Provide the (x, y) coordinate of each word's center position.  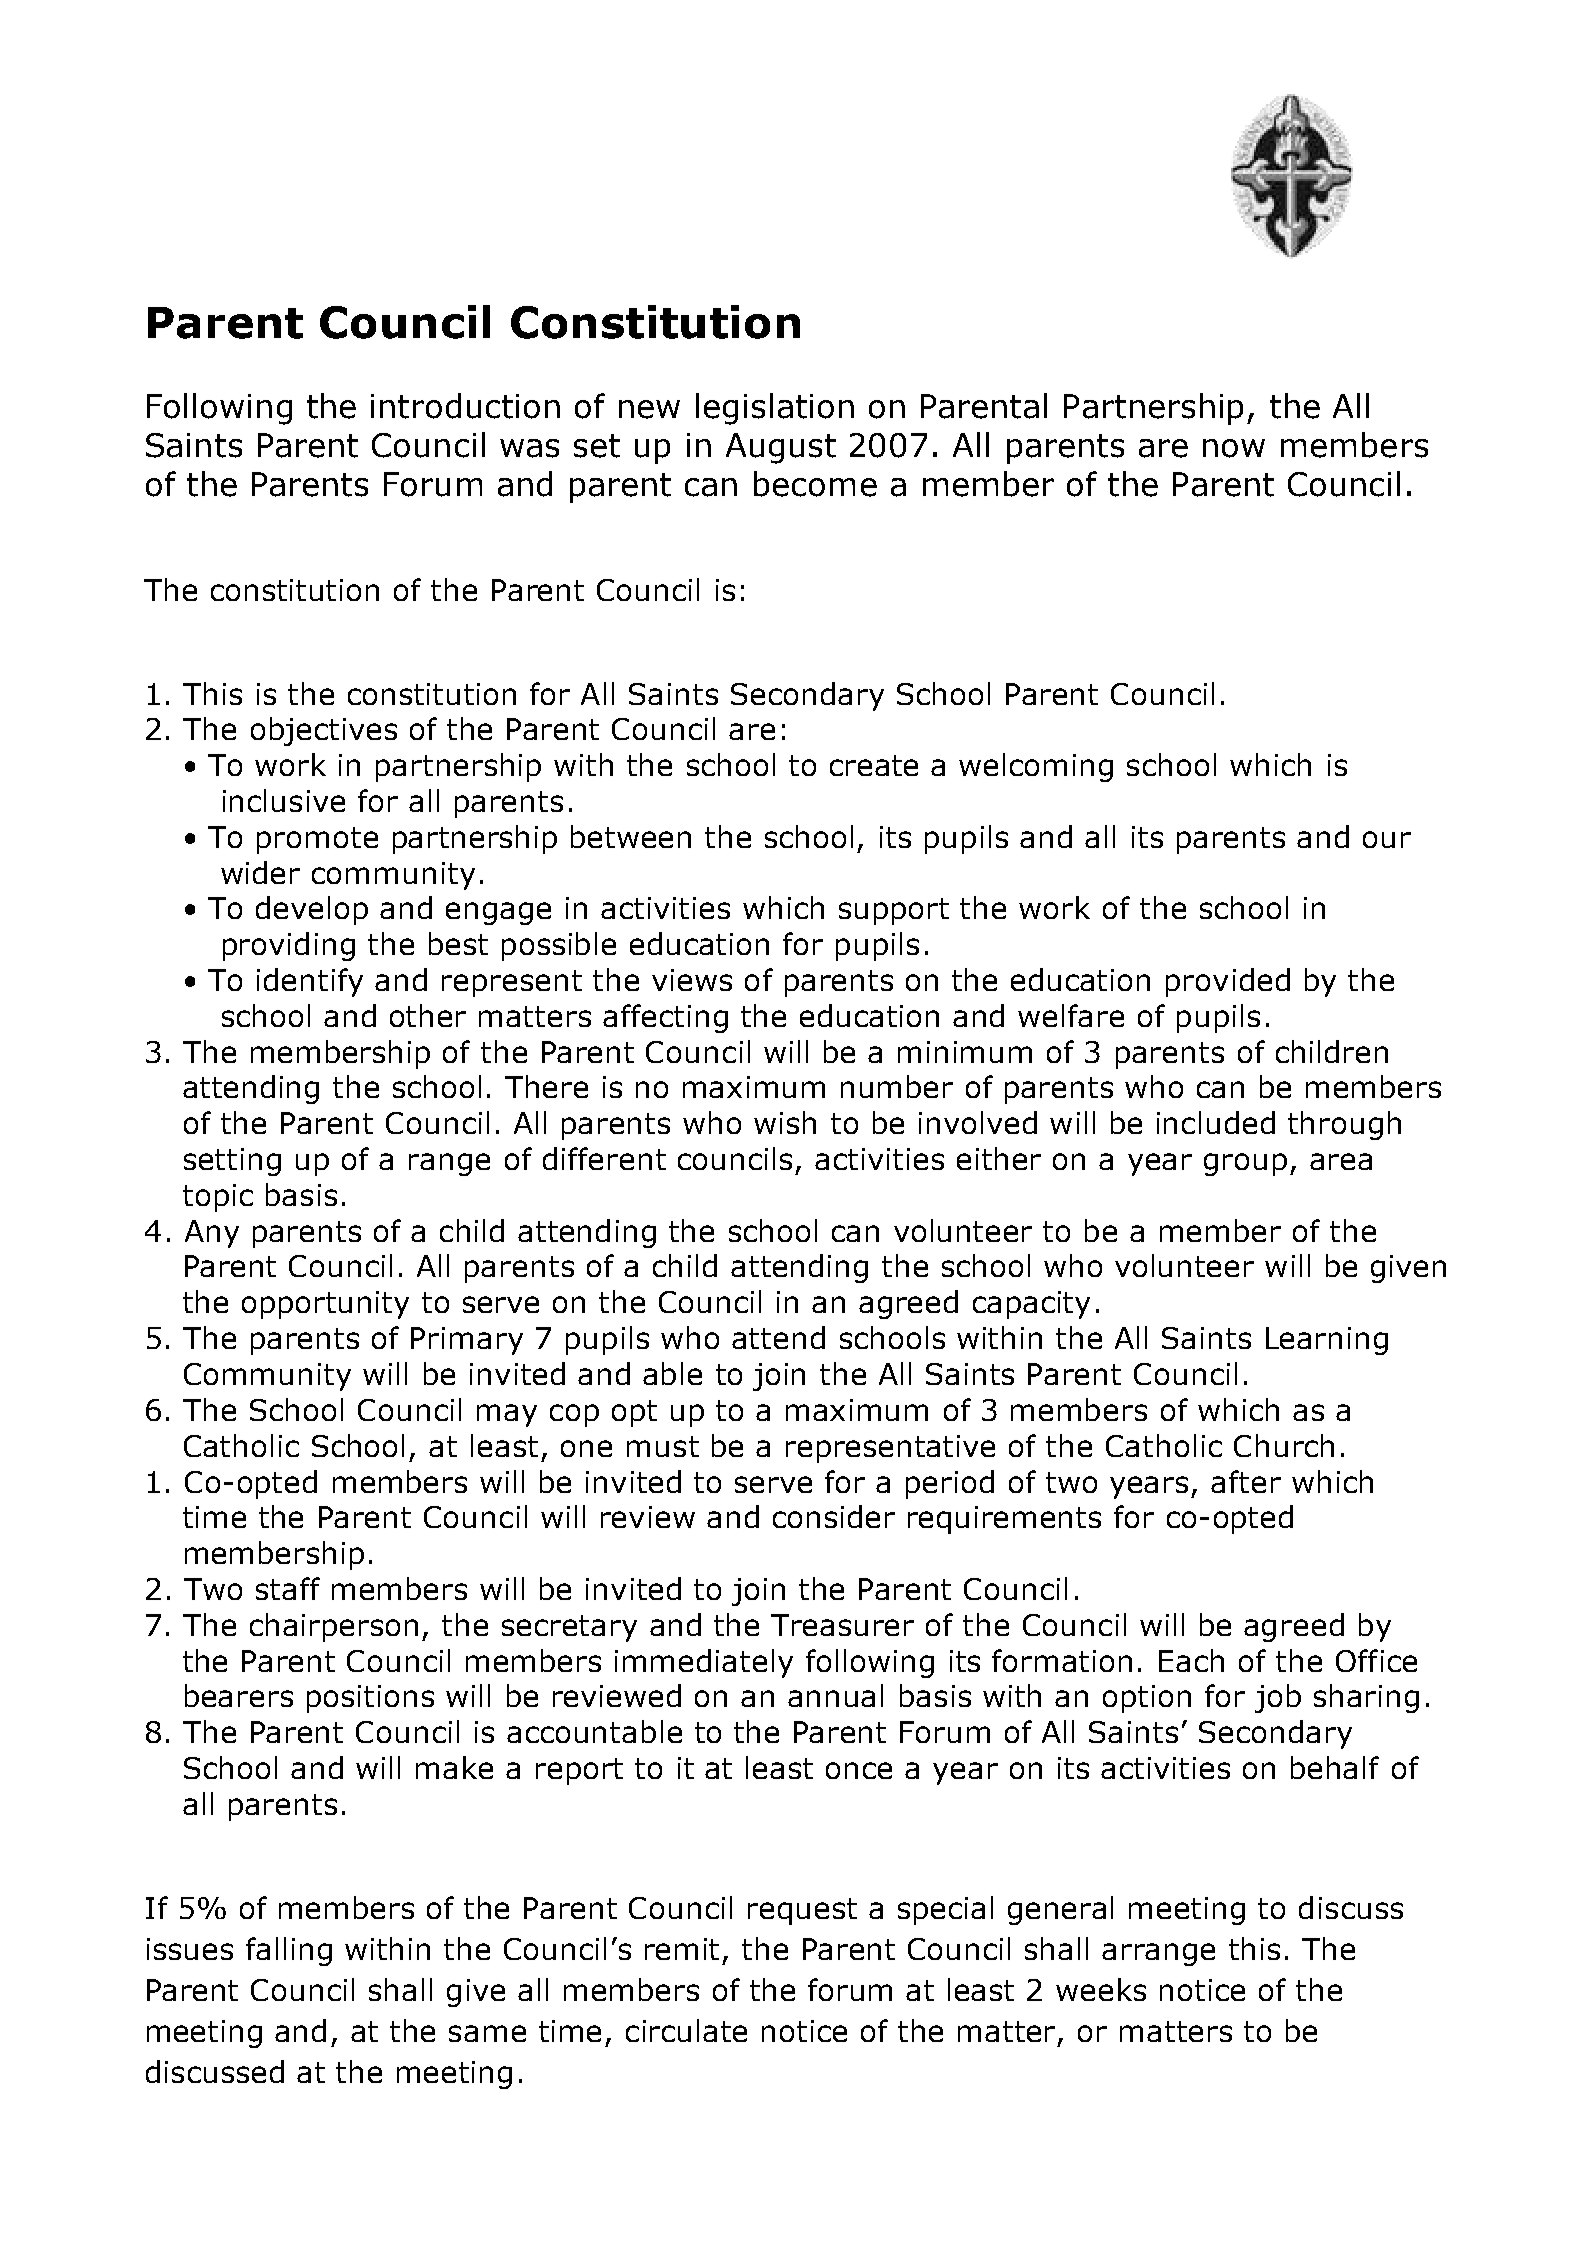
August (781, 448)
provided (1228, 982)
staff (288, 1588)
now (1234, 448)
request (802, 1911)
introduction (465, 406)
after (1246, 1481)
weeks (1101, 1989)
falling (289, 1951)
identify (310, 982)
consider (834, 1516)
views (692, 980)
